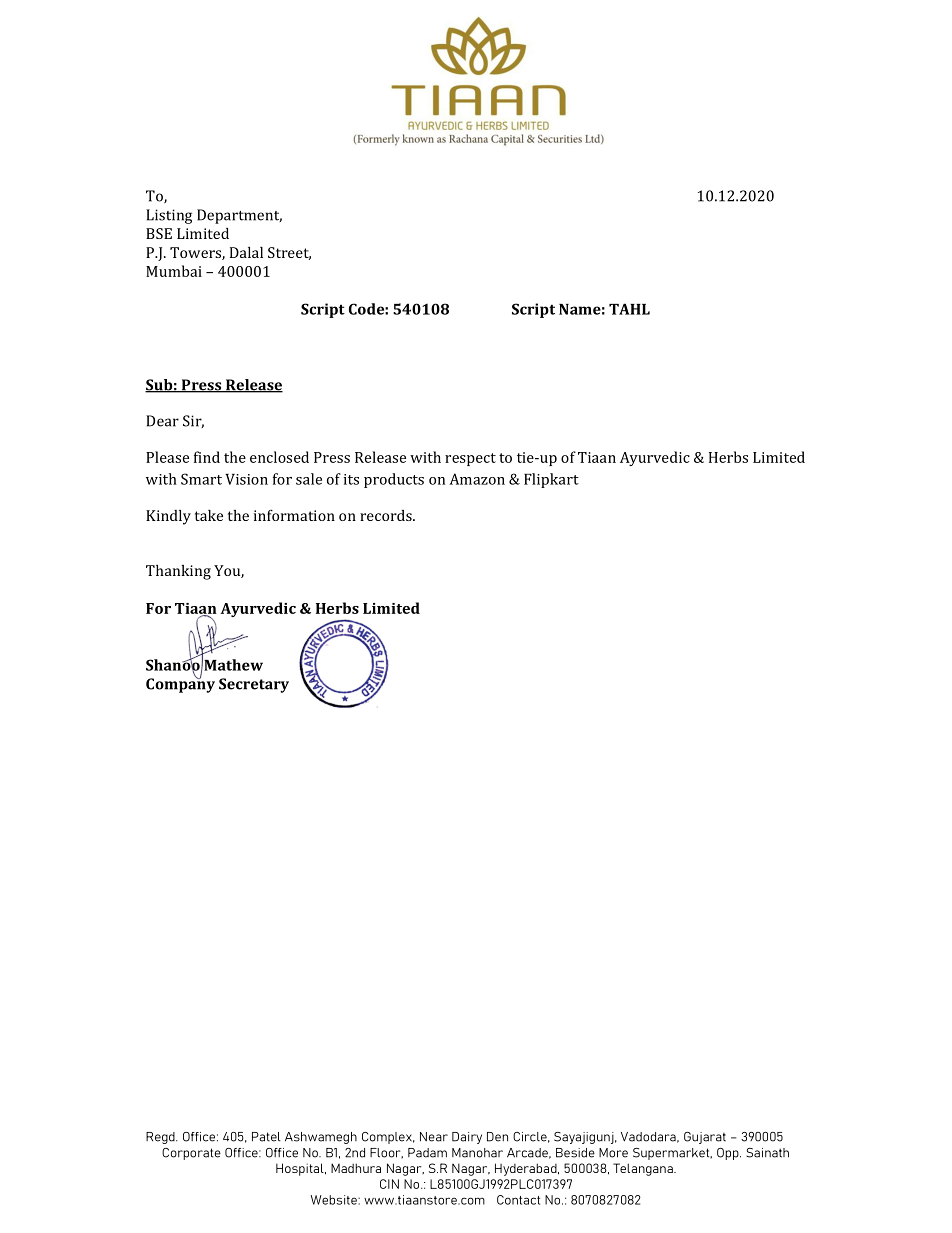  What do you see at coordinates (174, 271) in the screenshot?
I see `Mumbai` at bounding box center [174, 271].
